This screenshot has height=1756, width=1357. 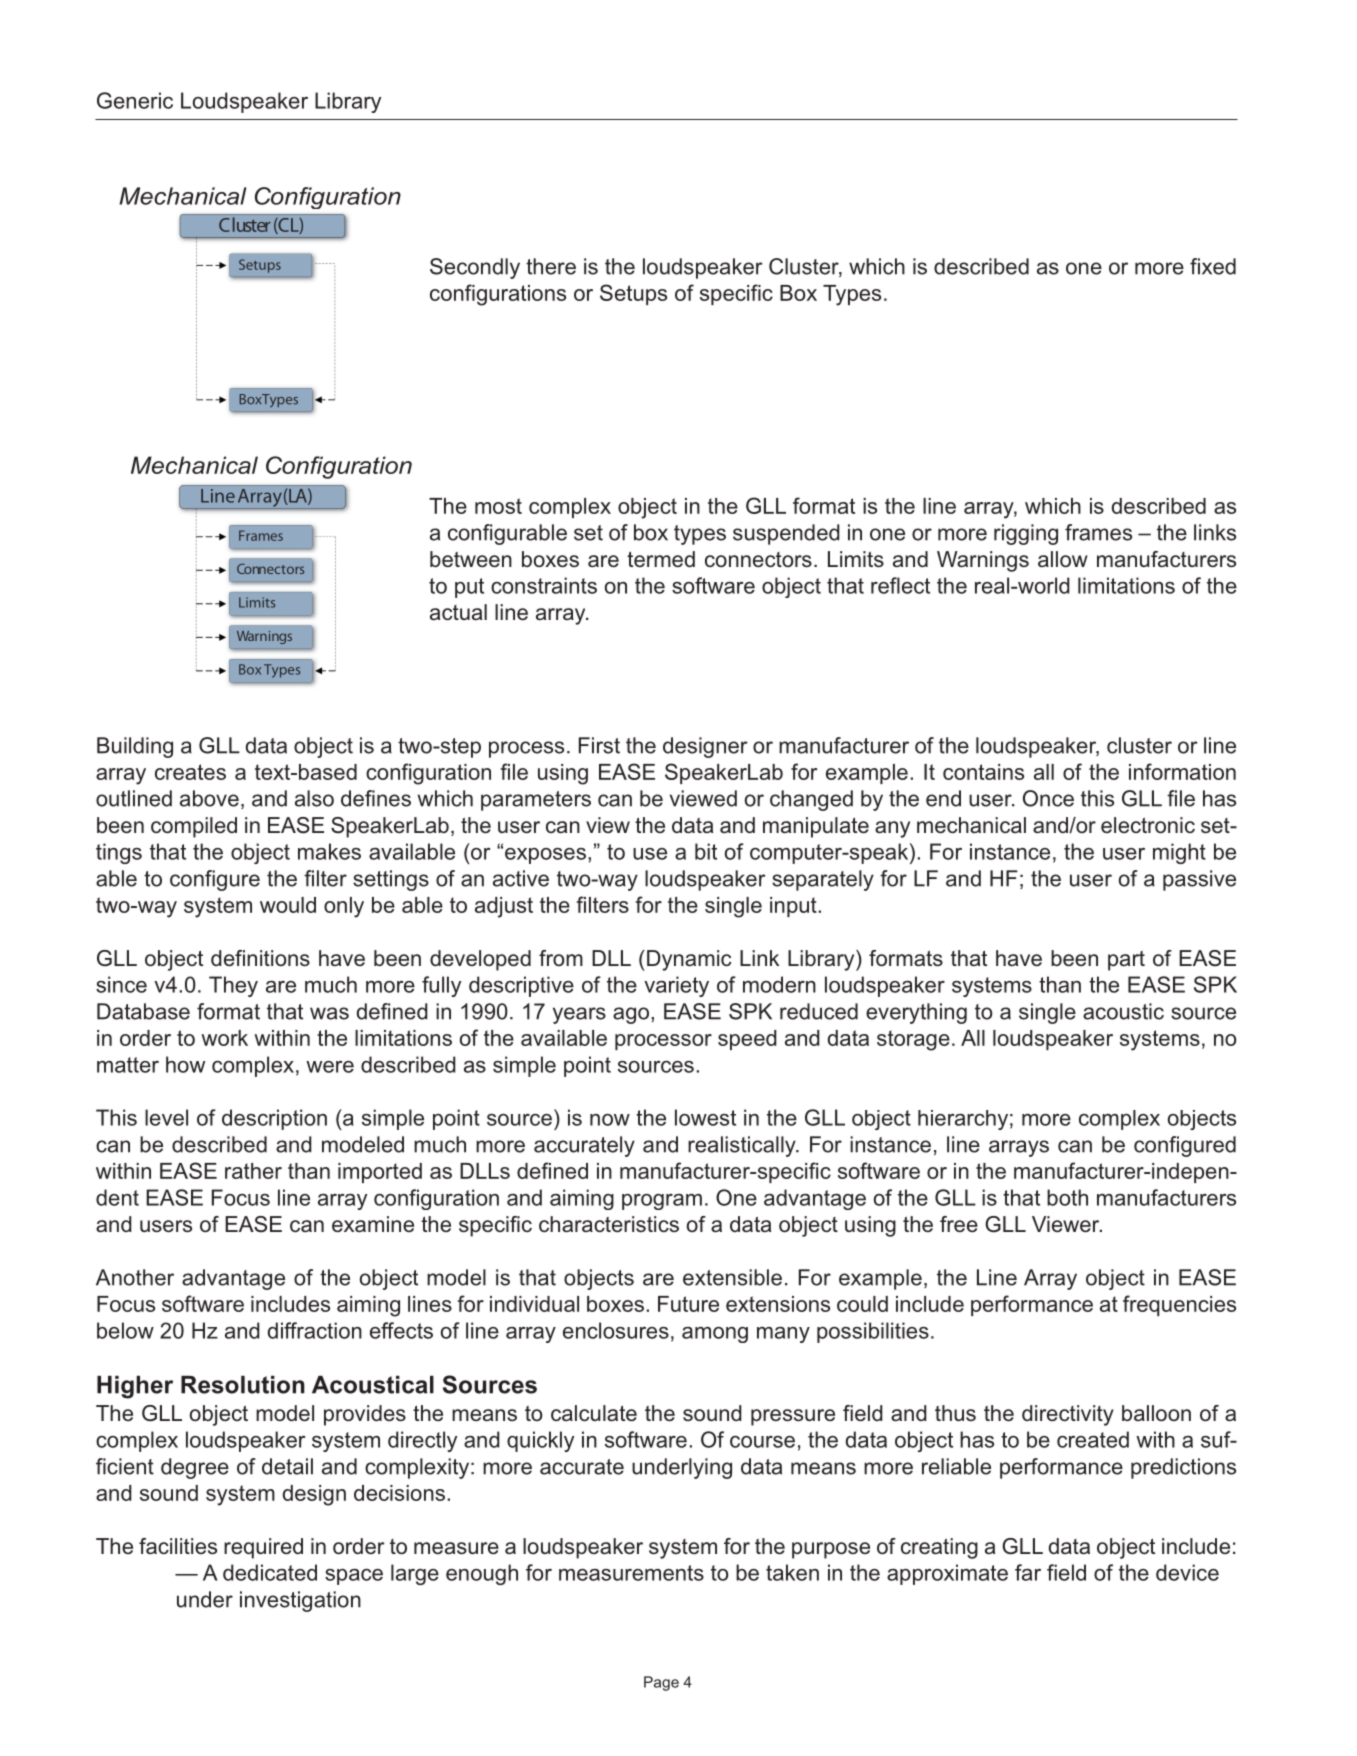 What do you see at coordinates (706, 851) in the screenshot?
I see `bit` at bounding box center [706, 851].
